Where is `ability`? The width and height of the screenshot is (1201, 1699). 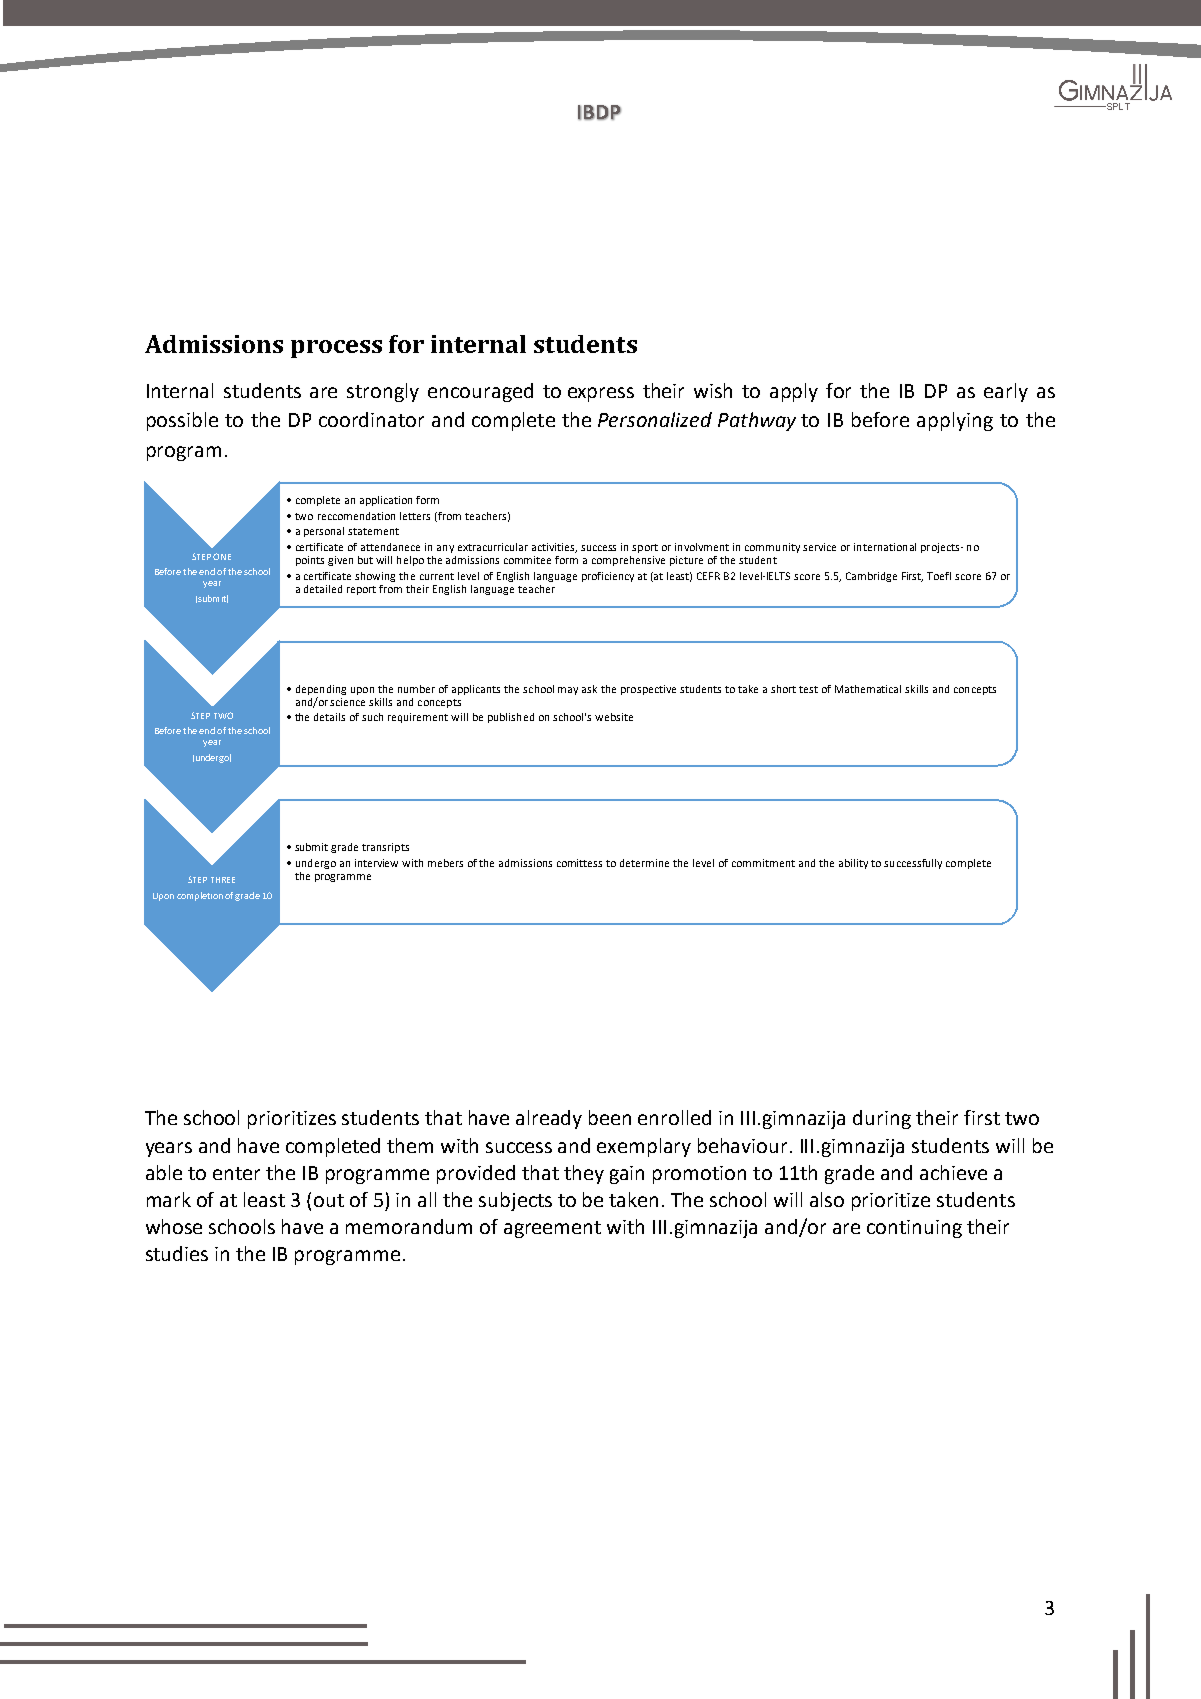 ability is located at coordinates (853, 864).
